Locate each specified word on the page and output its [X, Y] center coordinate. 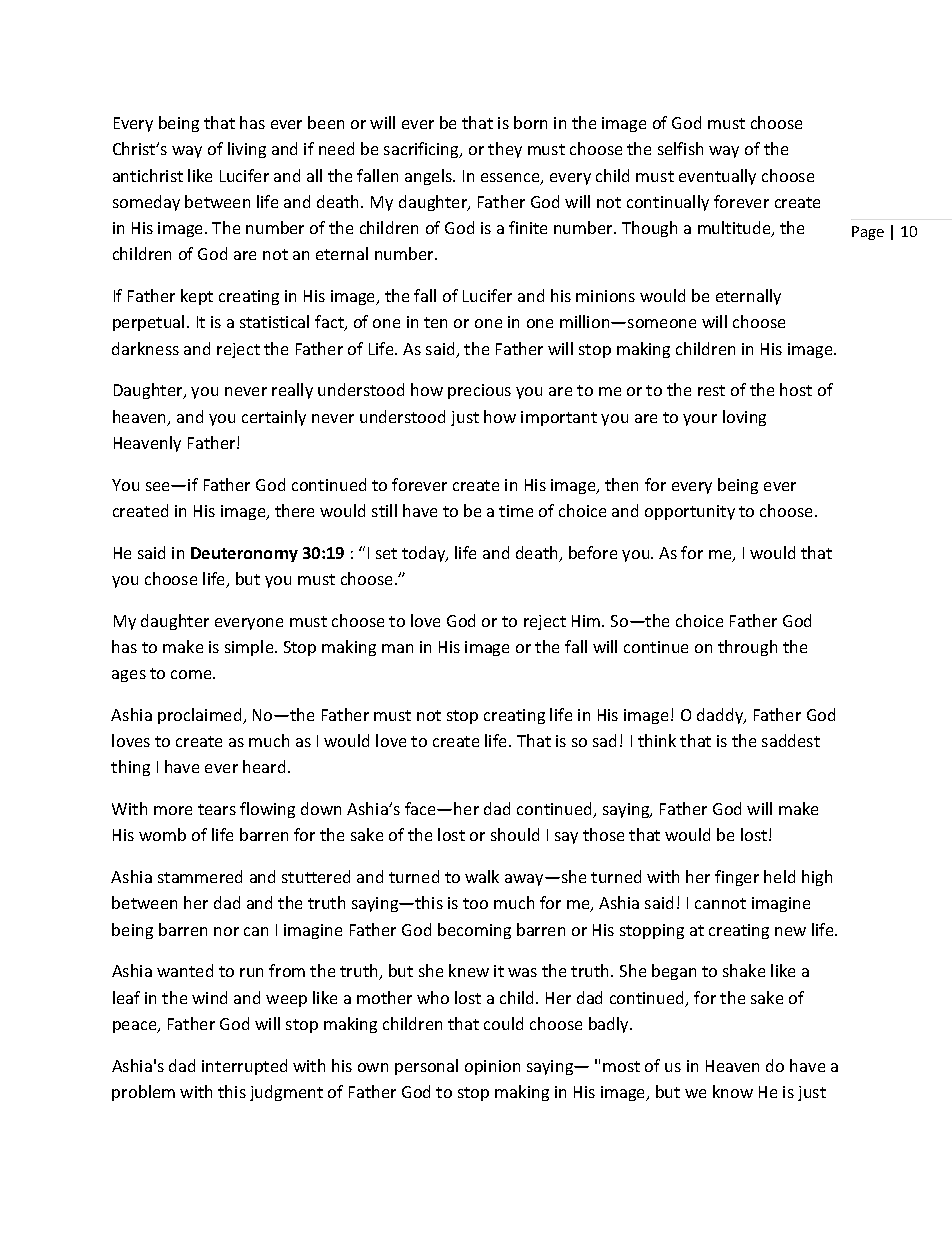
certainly [274, 418]
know [733, 1091]
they [505, 150]
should [515, 834]
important [559, 418]
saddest [791, 740]
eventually [717, 177]
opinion [492, 1067]
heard [264, 766]
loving [744, 418]
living [247, 150]
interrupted [244, 1067]
